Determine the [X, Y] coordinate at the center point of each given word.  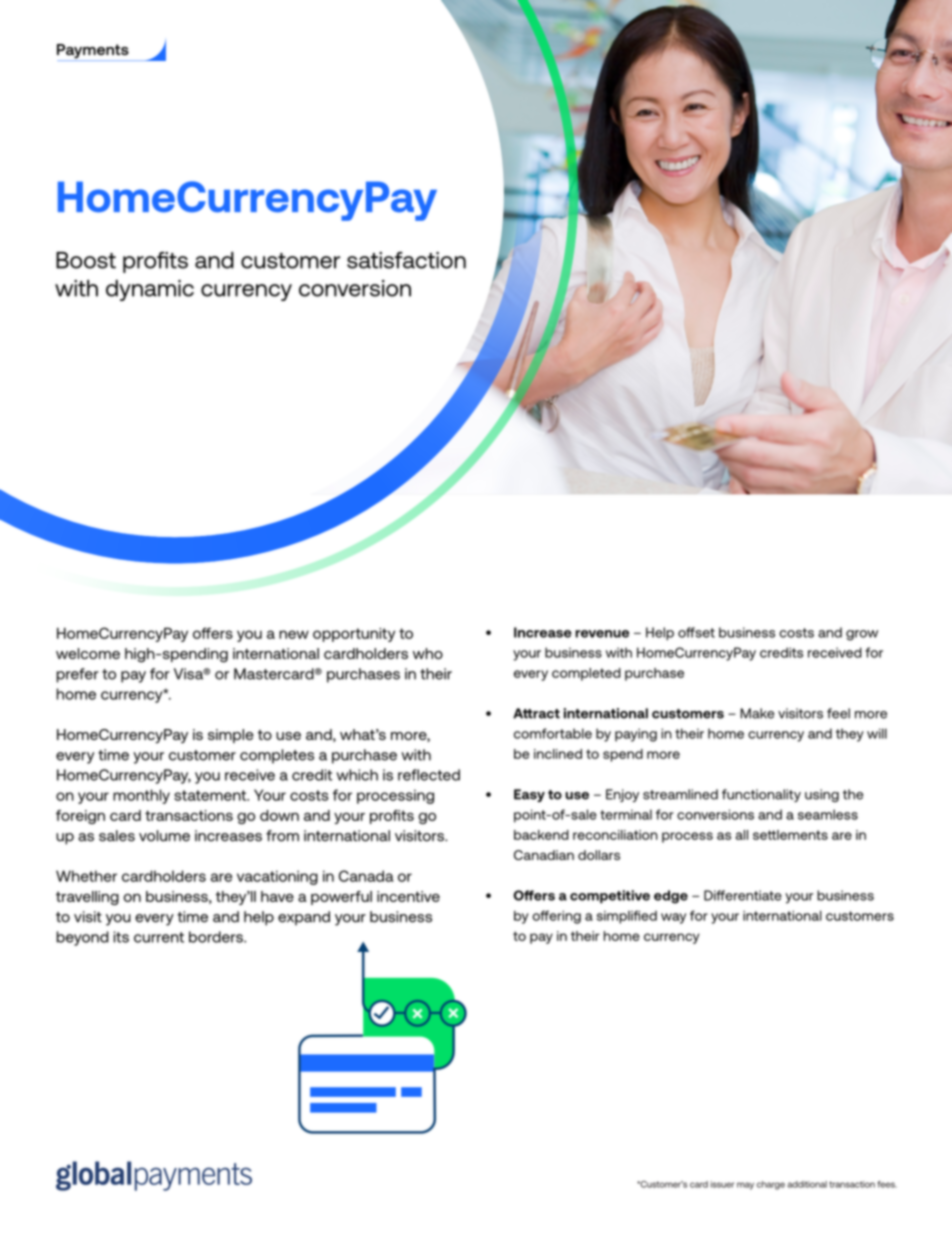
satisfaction [406, 260]
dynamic [150, 290]
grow [862, 635]
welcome [88, 653]
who [428, 653]
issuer [722, 1184]
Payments [94, 52]
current [159, 937]
